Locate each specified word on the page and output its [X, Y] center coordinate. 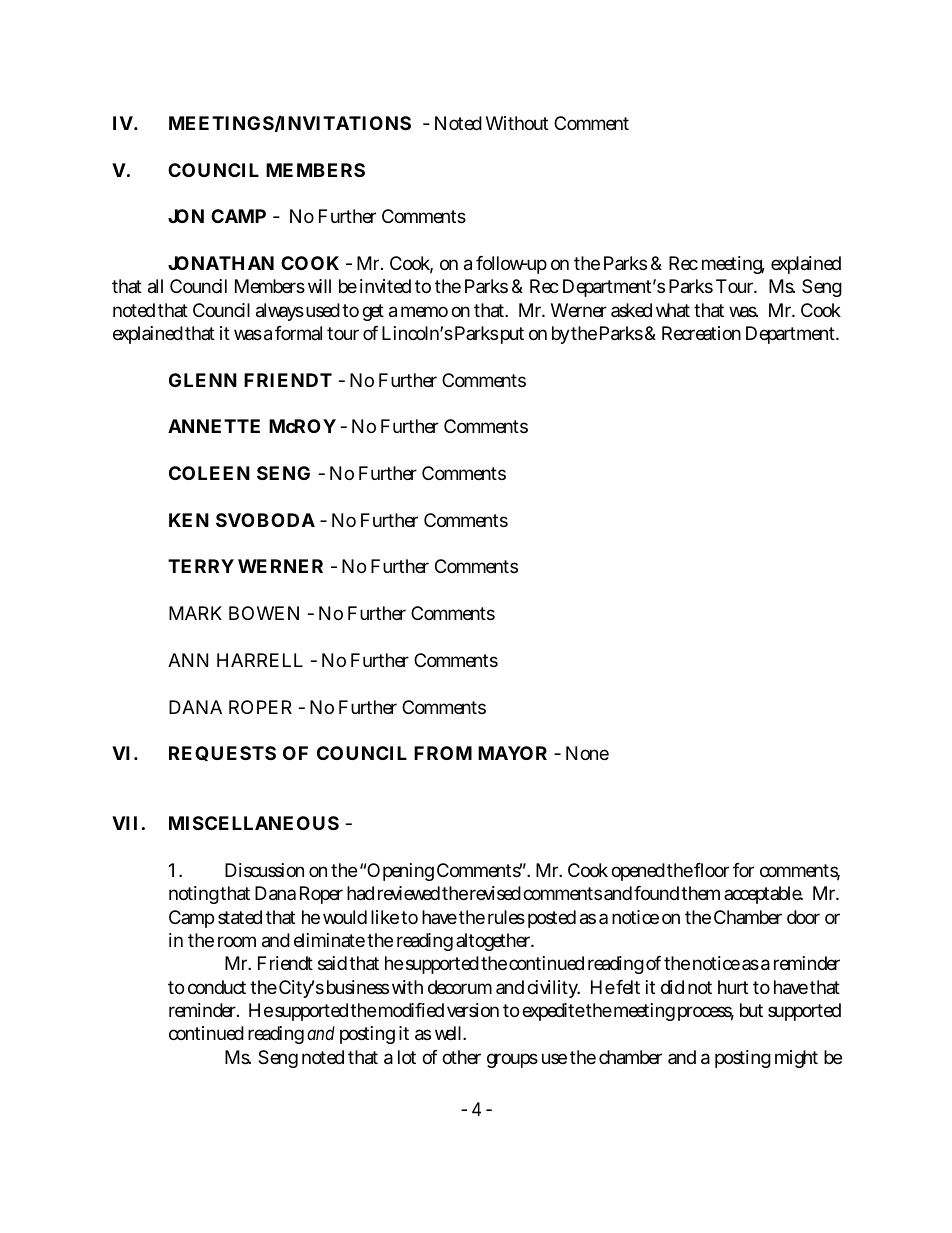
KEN [189, 520]
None [587, 753]
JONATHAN [221, 263]
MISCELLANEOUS [254, 823]
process [706, 1013]
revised [495, 893]
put [512, 335]
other [461, 1057]
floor [711, 870]
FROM [443, 753]
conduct [217, 987]
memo [424, 311]
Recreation [701, 333]
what [673, 310]
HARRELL [260, 660]
